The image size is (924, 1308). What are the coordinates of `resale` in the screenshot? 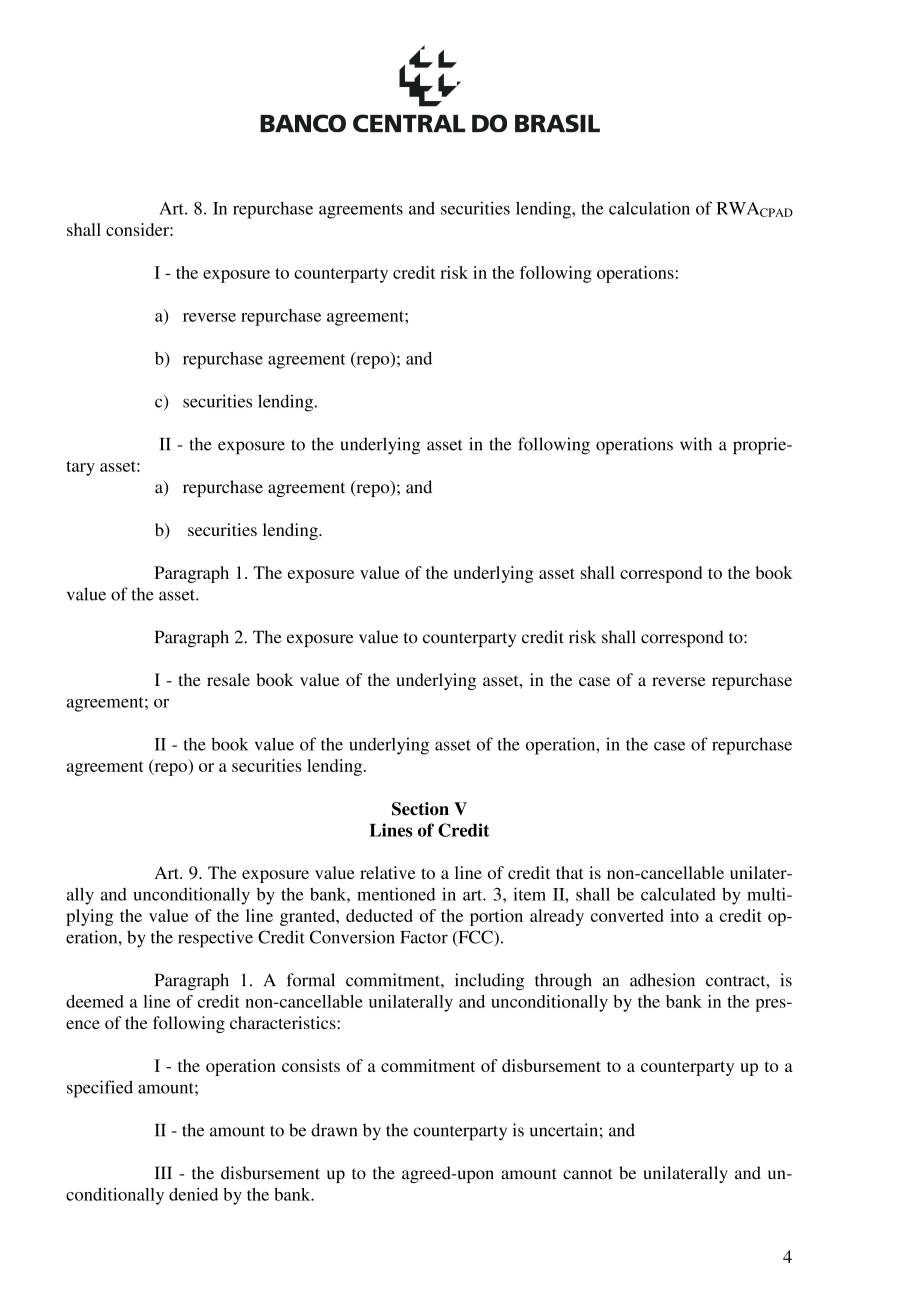 It's located at (228, 679).
